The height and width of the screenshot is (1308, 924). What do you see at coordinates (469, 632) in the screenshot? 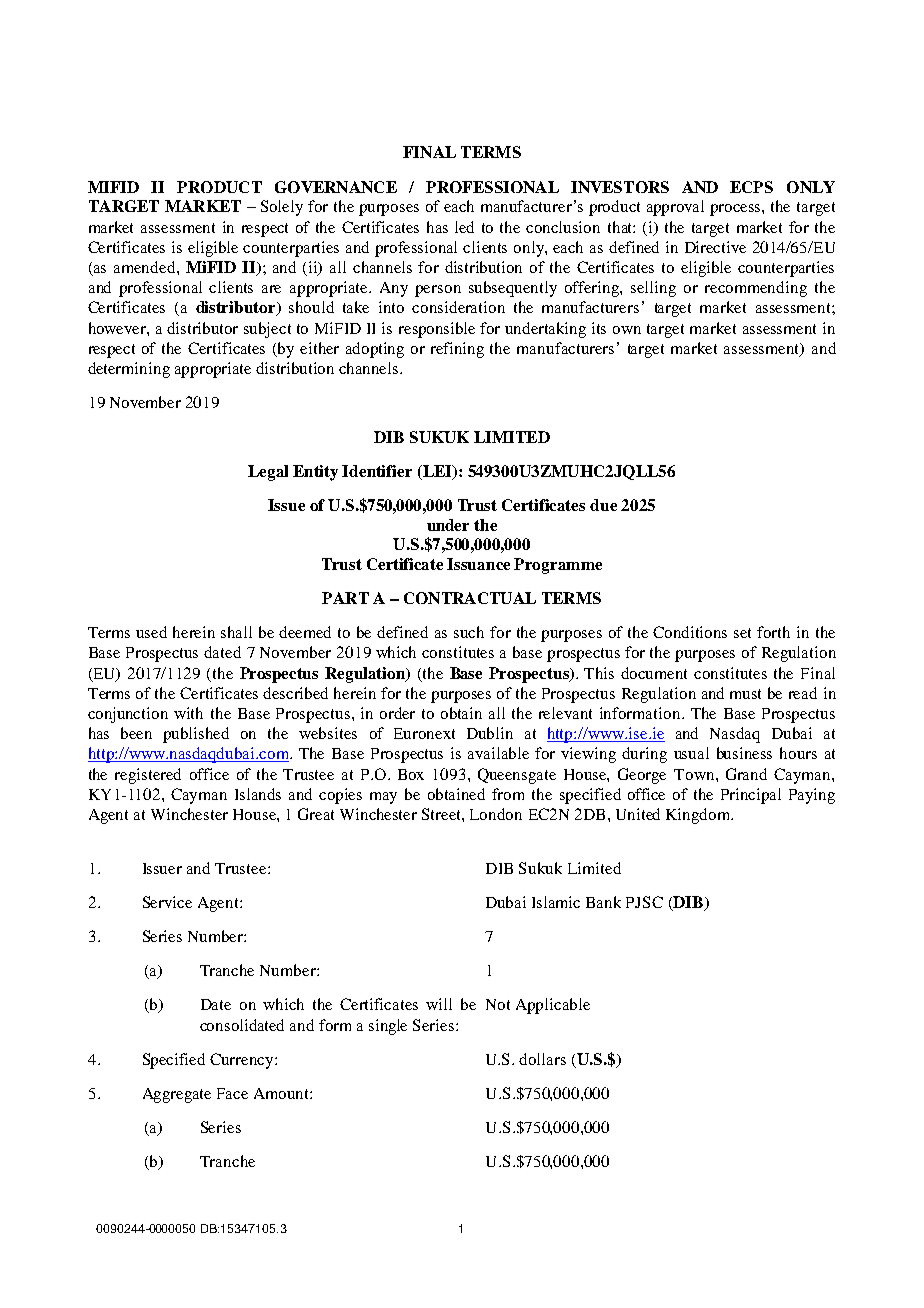
I see `such` at bounding box center [469, 632].
